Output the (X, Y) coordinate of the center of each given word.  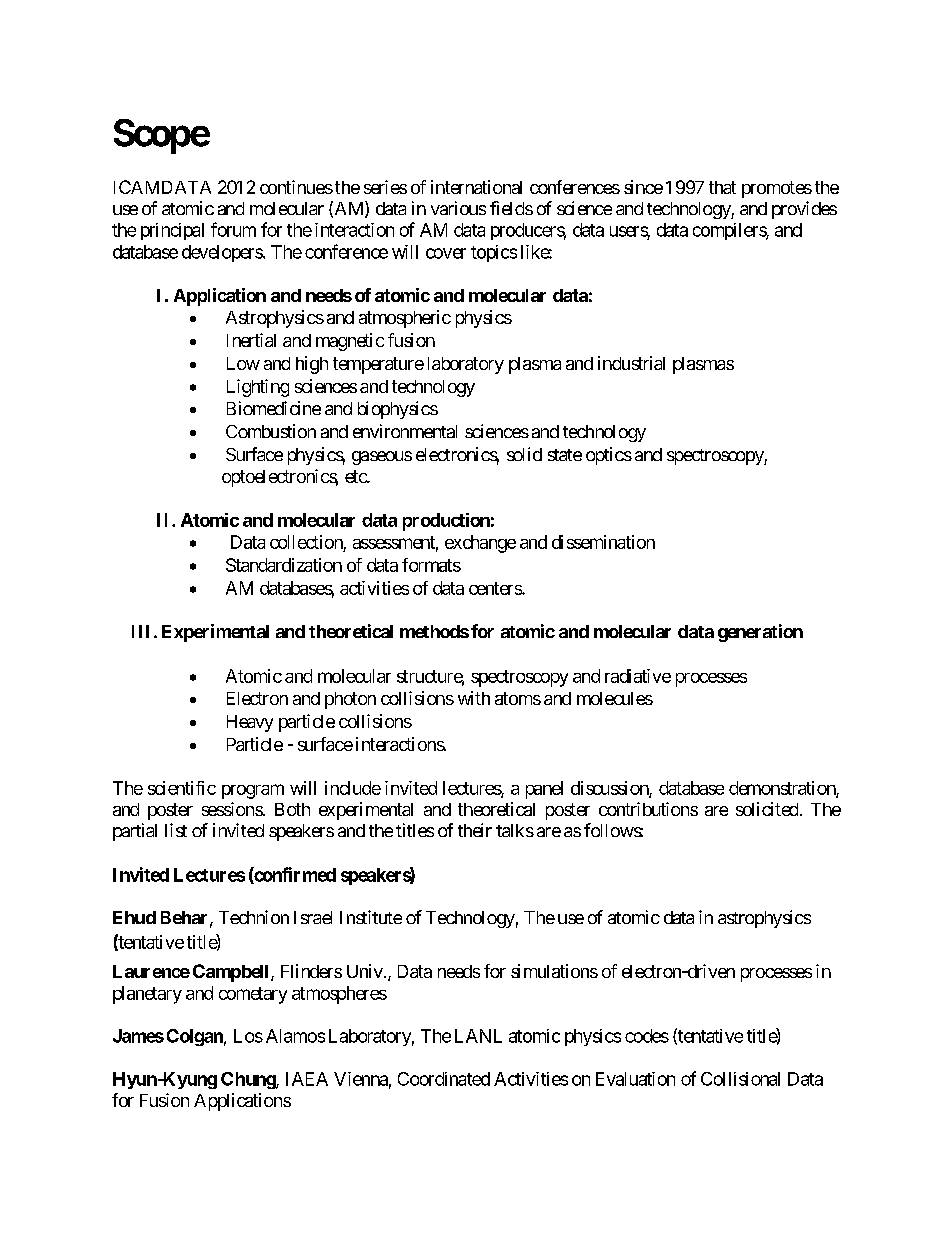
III (140, 631)
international (476, 187)
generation (760, 633)
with (474, 698)
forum (233, 229)
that (722, 187)
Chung (249, 1080)
